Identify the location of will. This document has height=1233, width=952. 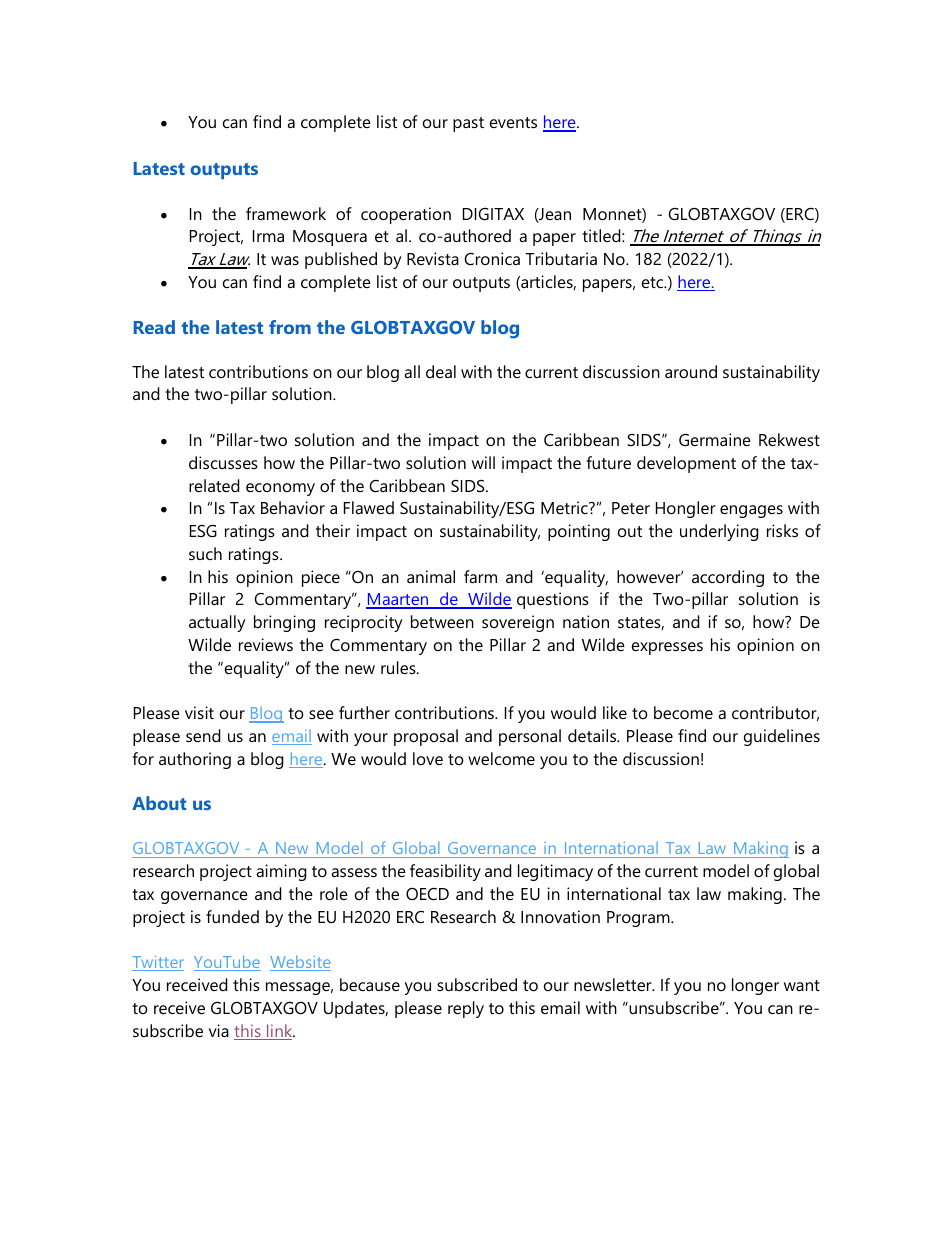
(483, 462).
